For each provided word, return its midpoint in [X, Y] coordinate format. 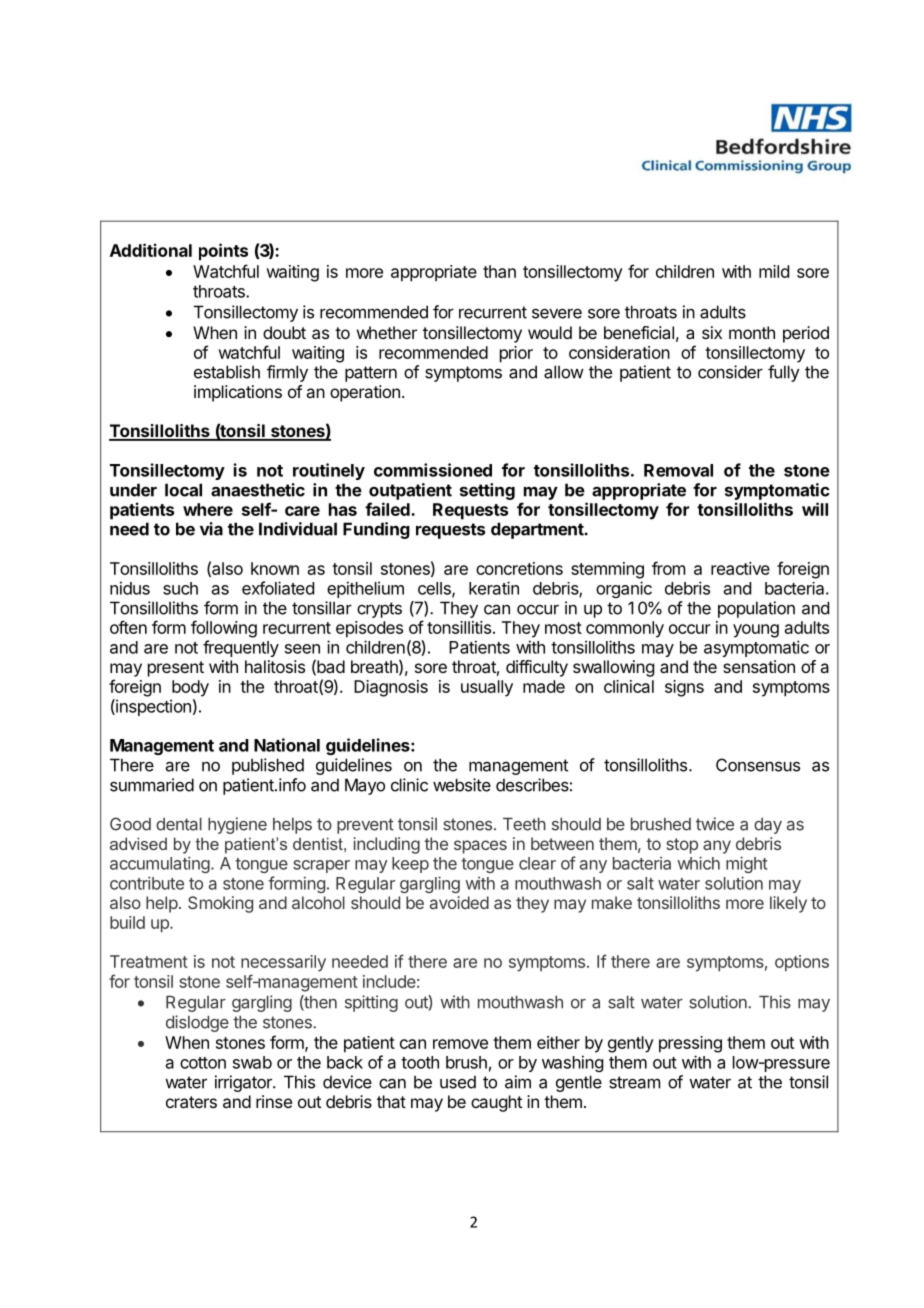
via [211, 529]
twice [715, 824]
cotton [203, 1063]
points [223, 252]
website [462, 785]
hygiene [237, 825]
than [499, 271]
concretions [519, 568]
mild [774, 271]
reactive [740, 568]
